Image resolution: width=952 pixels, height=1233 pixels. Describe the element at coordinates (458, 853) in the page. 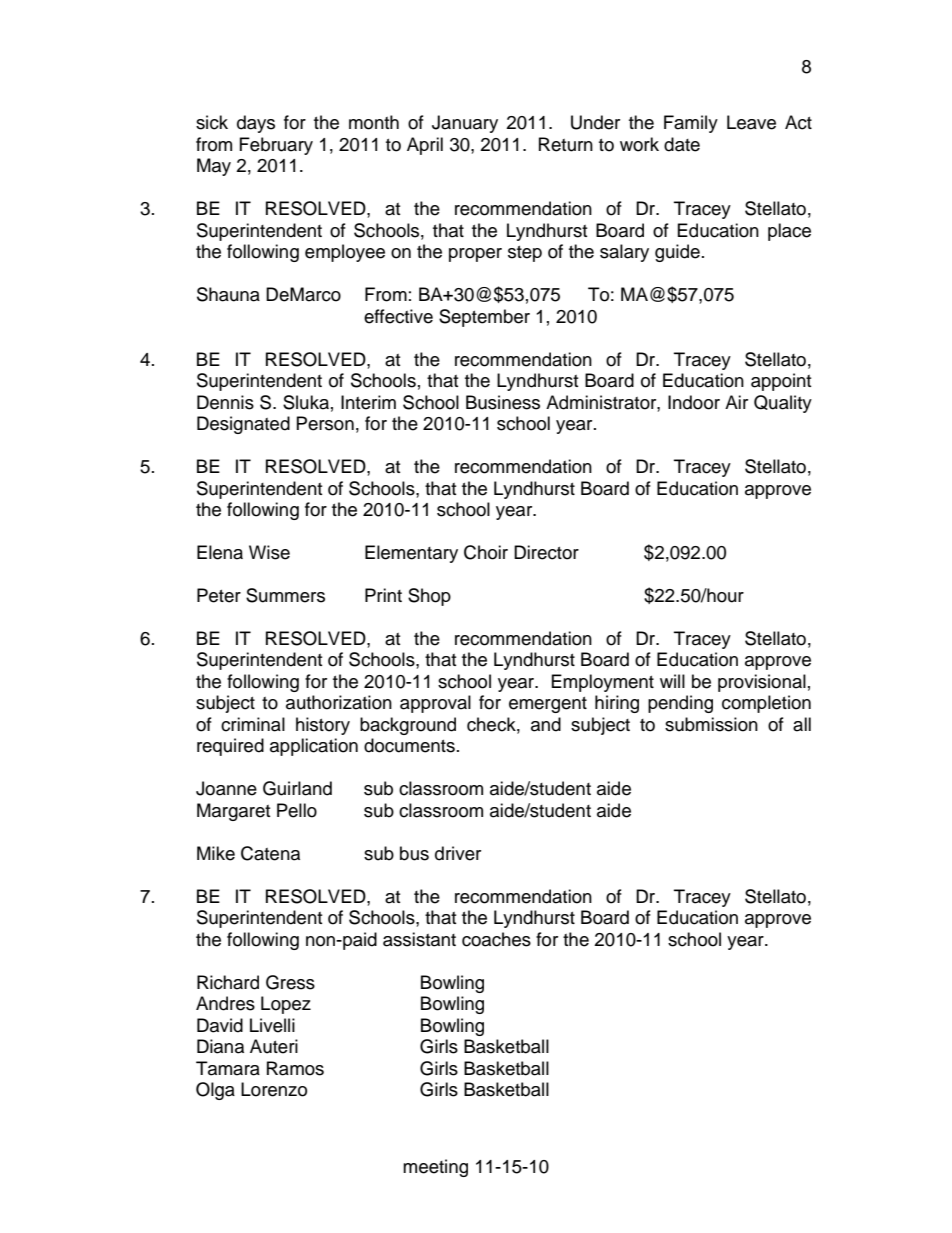

I see `driver` at that location.
